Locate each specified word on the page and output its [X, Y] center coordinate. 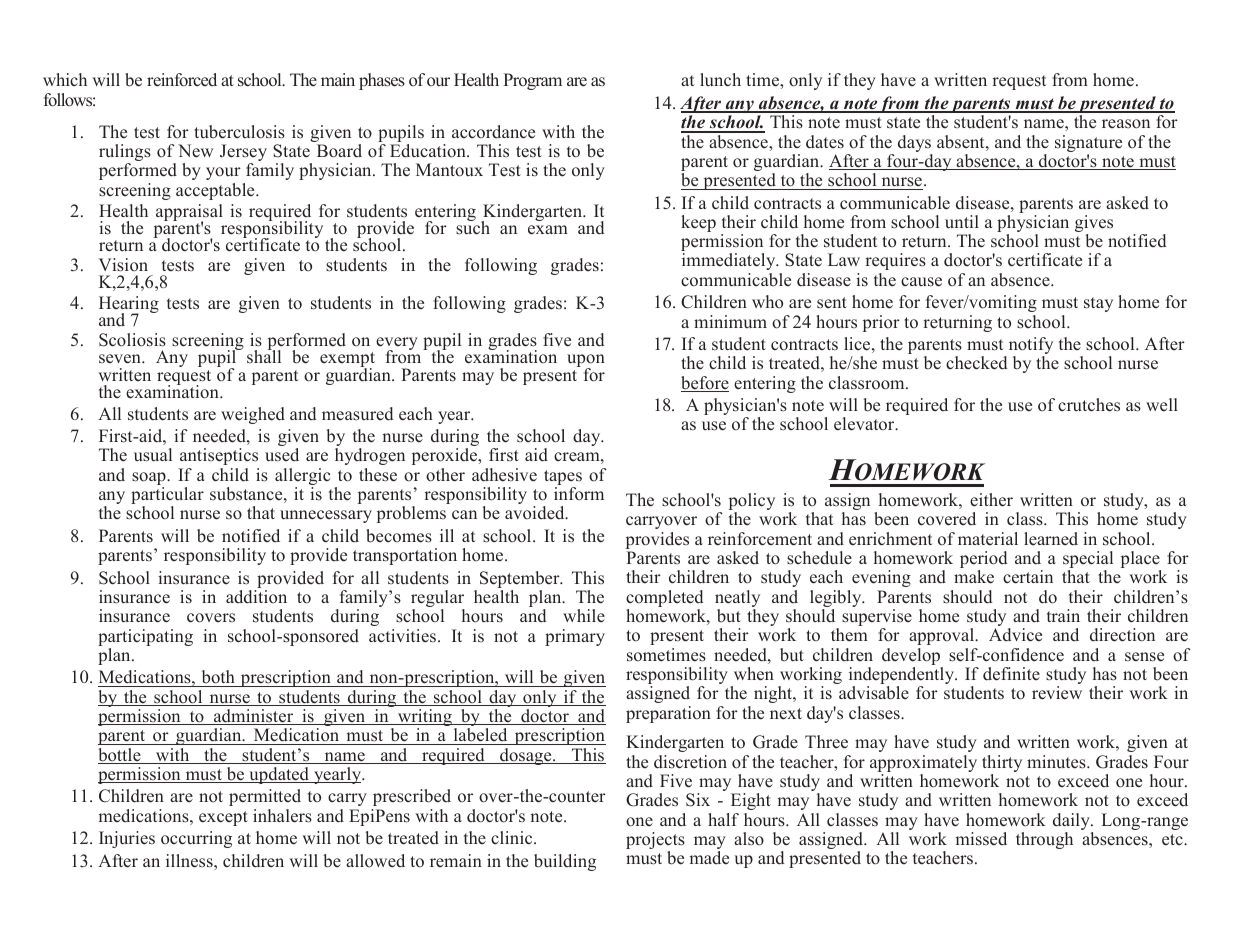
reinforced [182, 80]
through [1044, 840]
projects [655, 842]
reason [1126, 124]
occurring [196, 839]
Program [532, 81]
